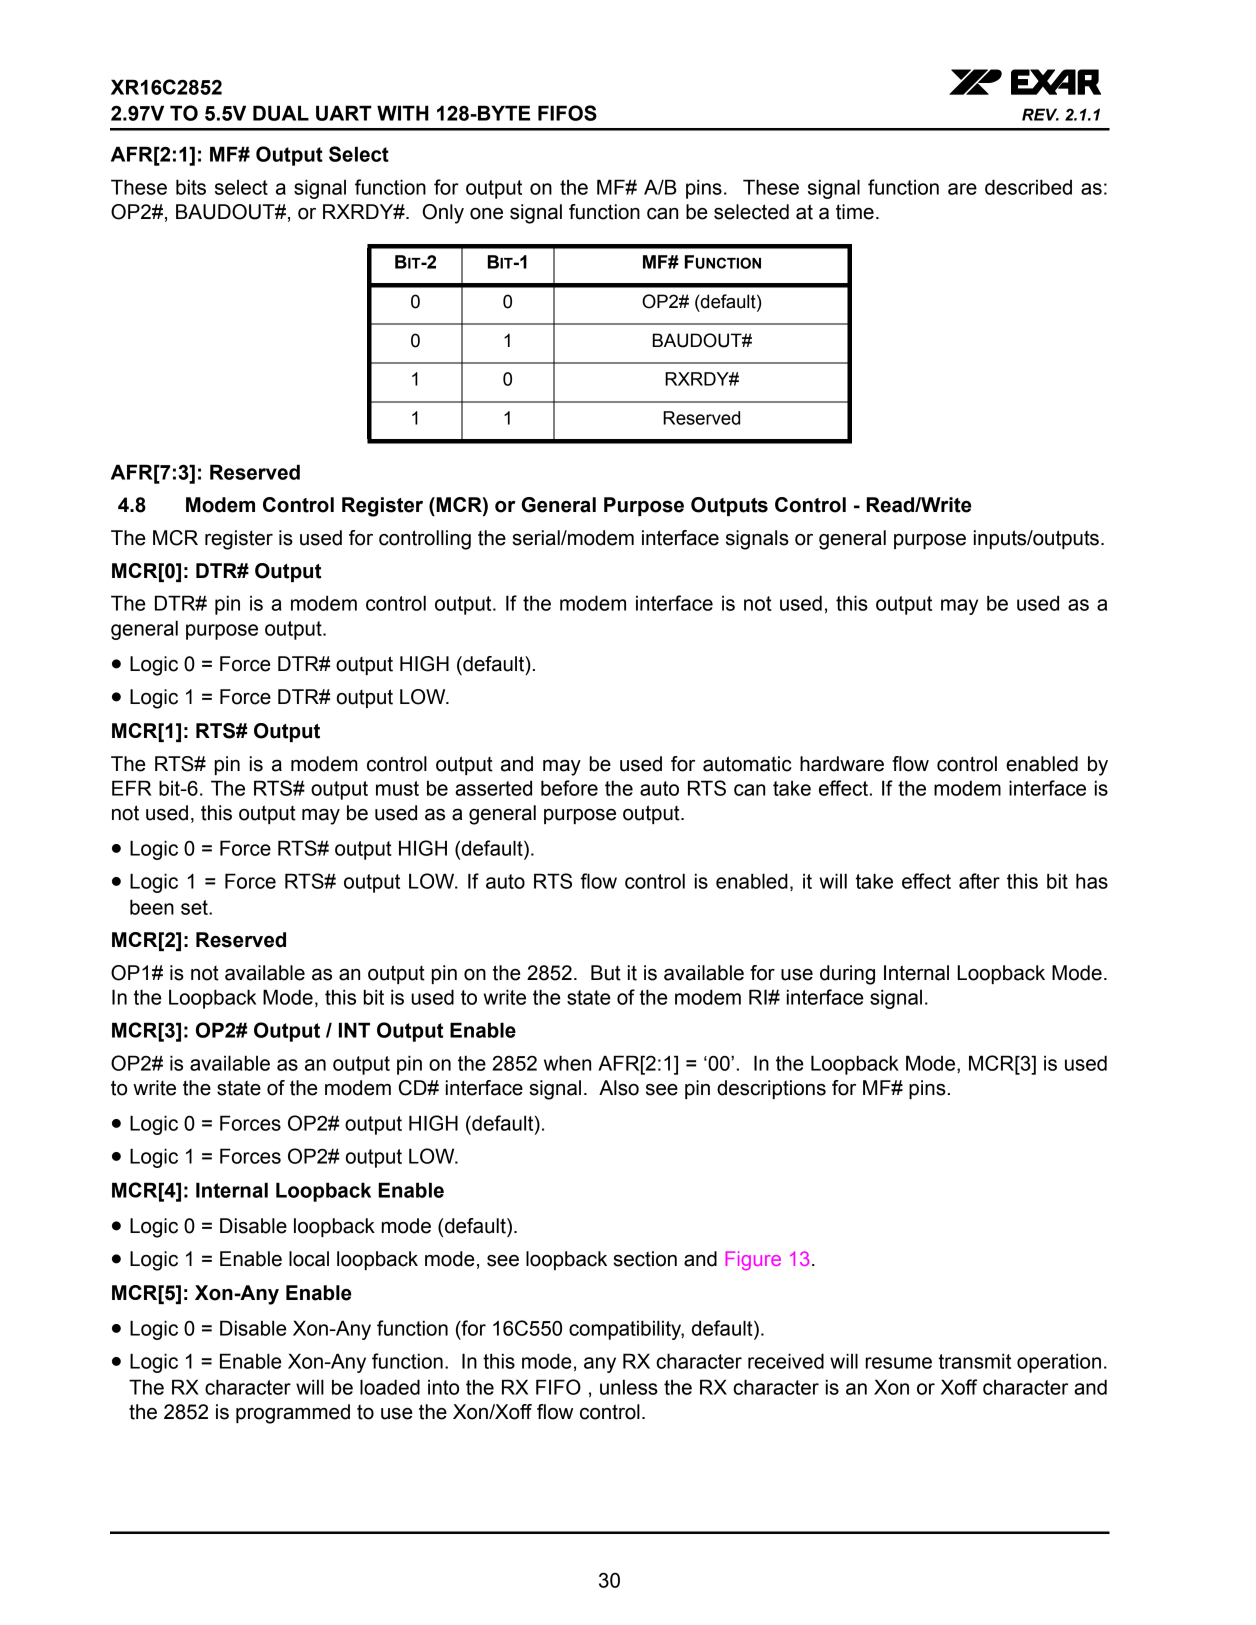 This page has width=1256, height=1625. I want to click on during, so click(847, 975).
